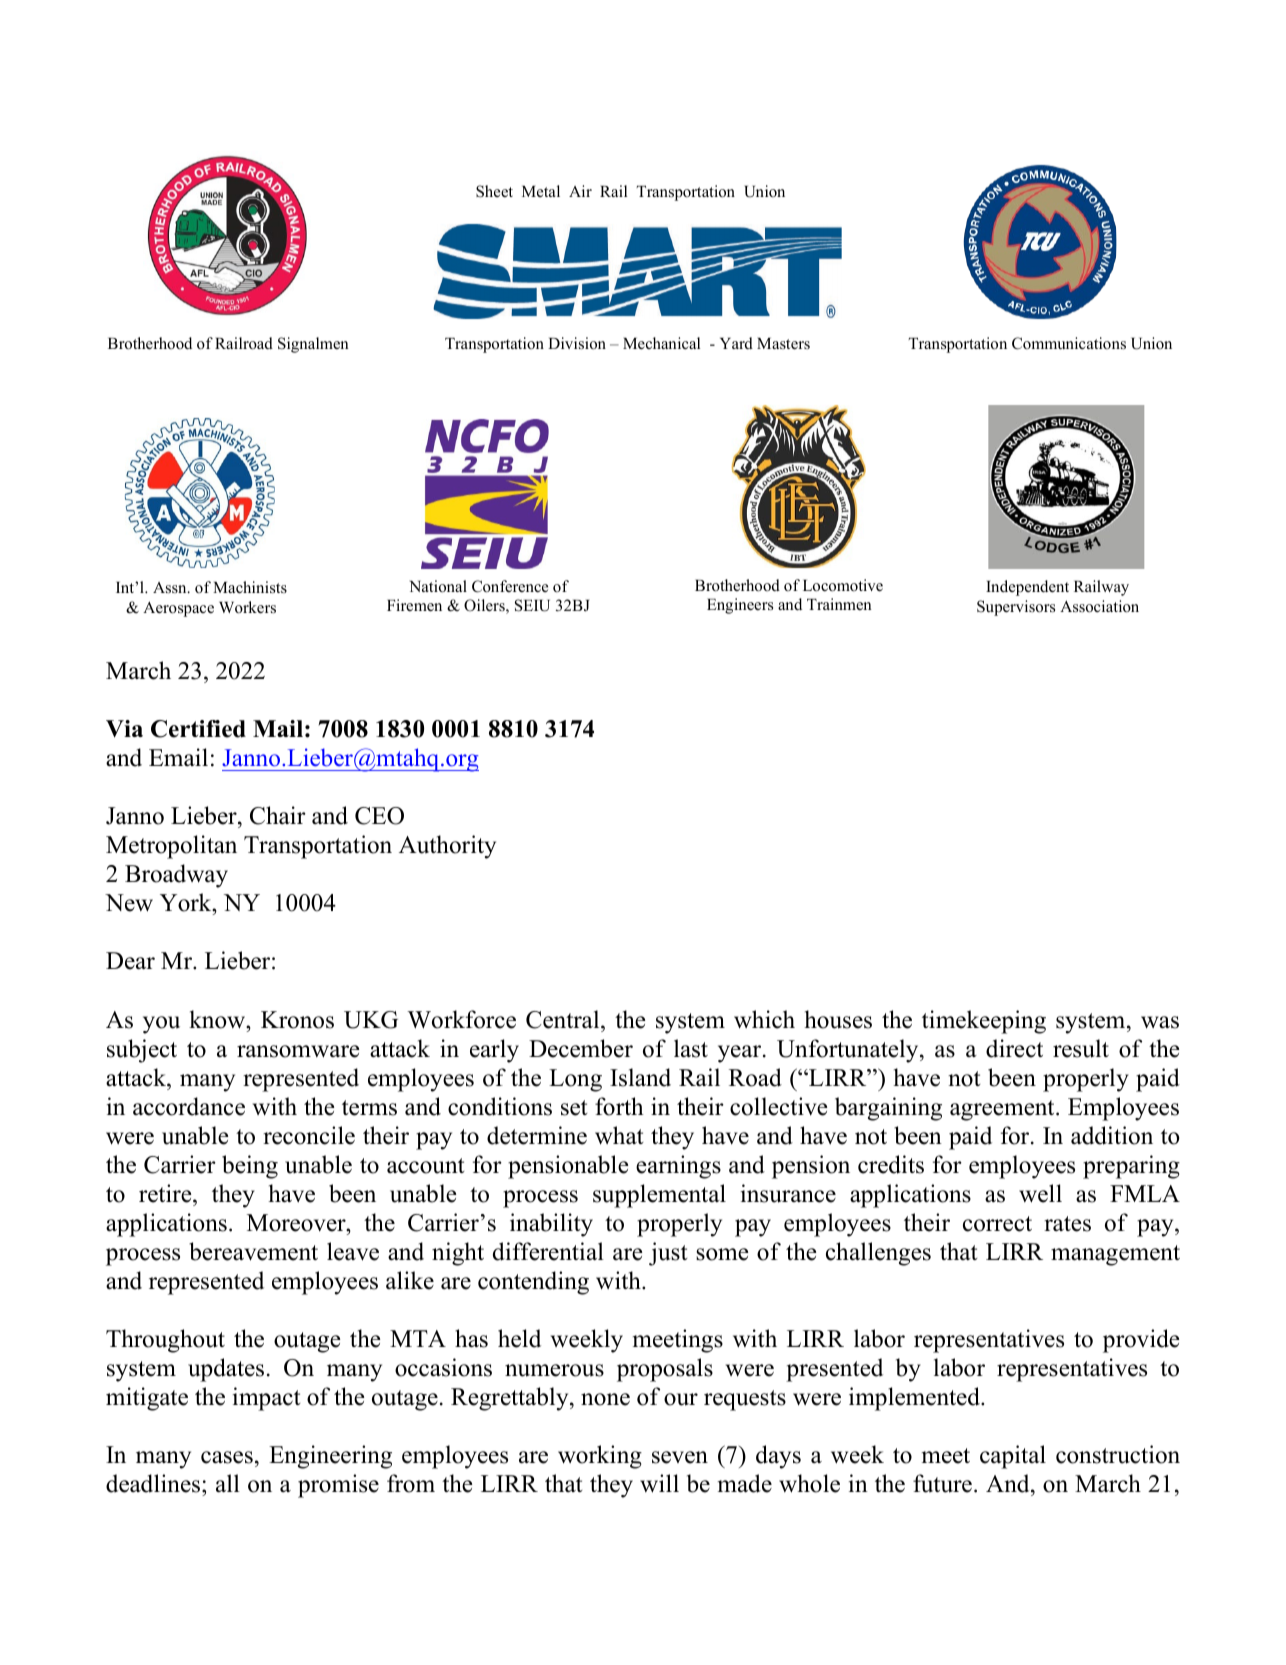  Describe the element at coordinates (740, 606) in the document. I see `Engineers` at that location.
